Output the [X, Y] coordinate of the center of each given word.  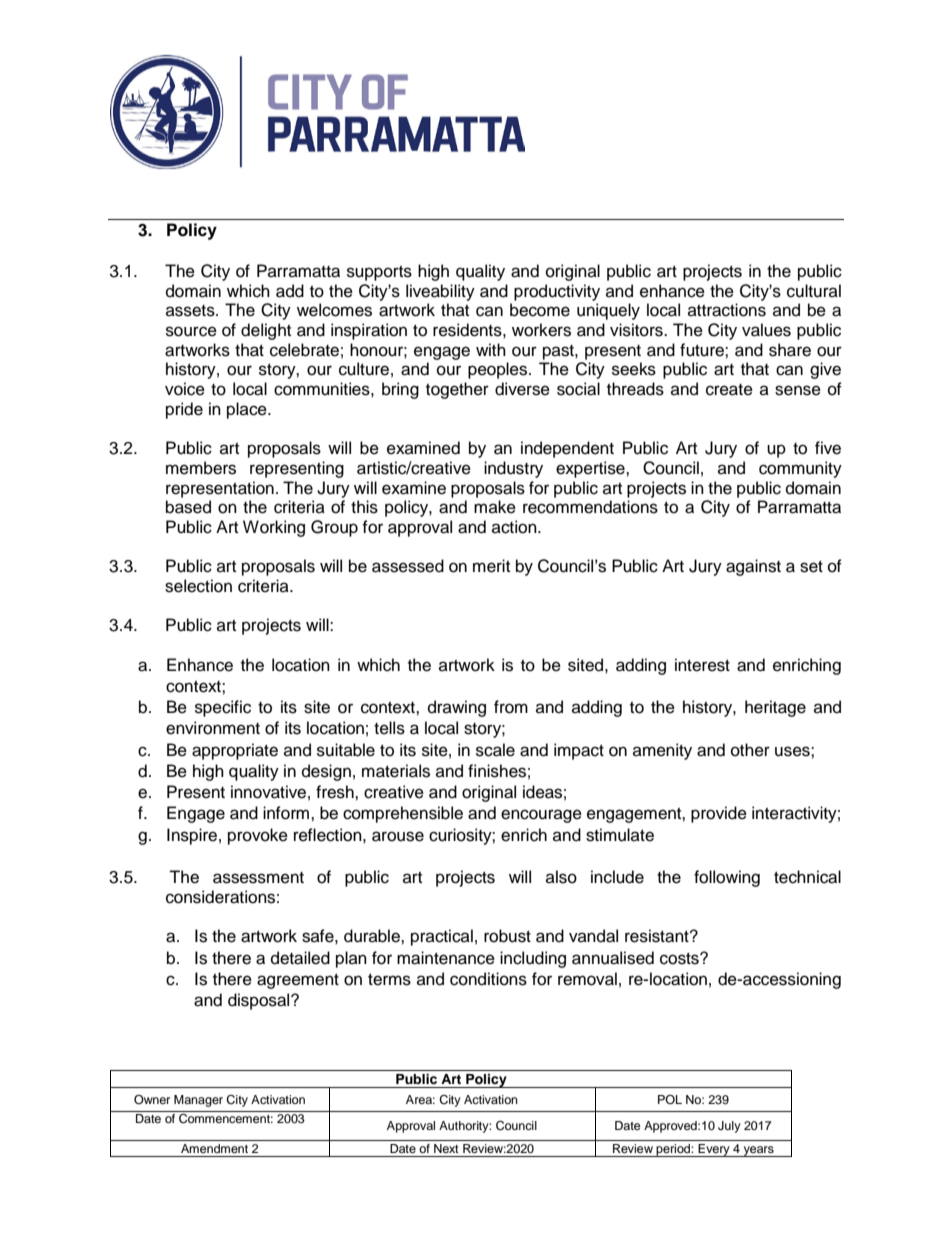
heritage [775, 708]
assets [191, 311]
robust [507, 936]
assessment [258, 878]
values [766, 330]
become [540, 310]
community [800, 469]
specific [223, 708]
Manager [198, 1101]
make [495, 507]
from [511, 707]
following [727, 878]
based [188, 507]
